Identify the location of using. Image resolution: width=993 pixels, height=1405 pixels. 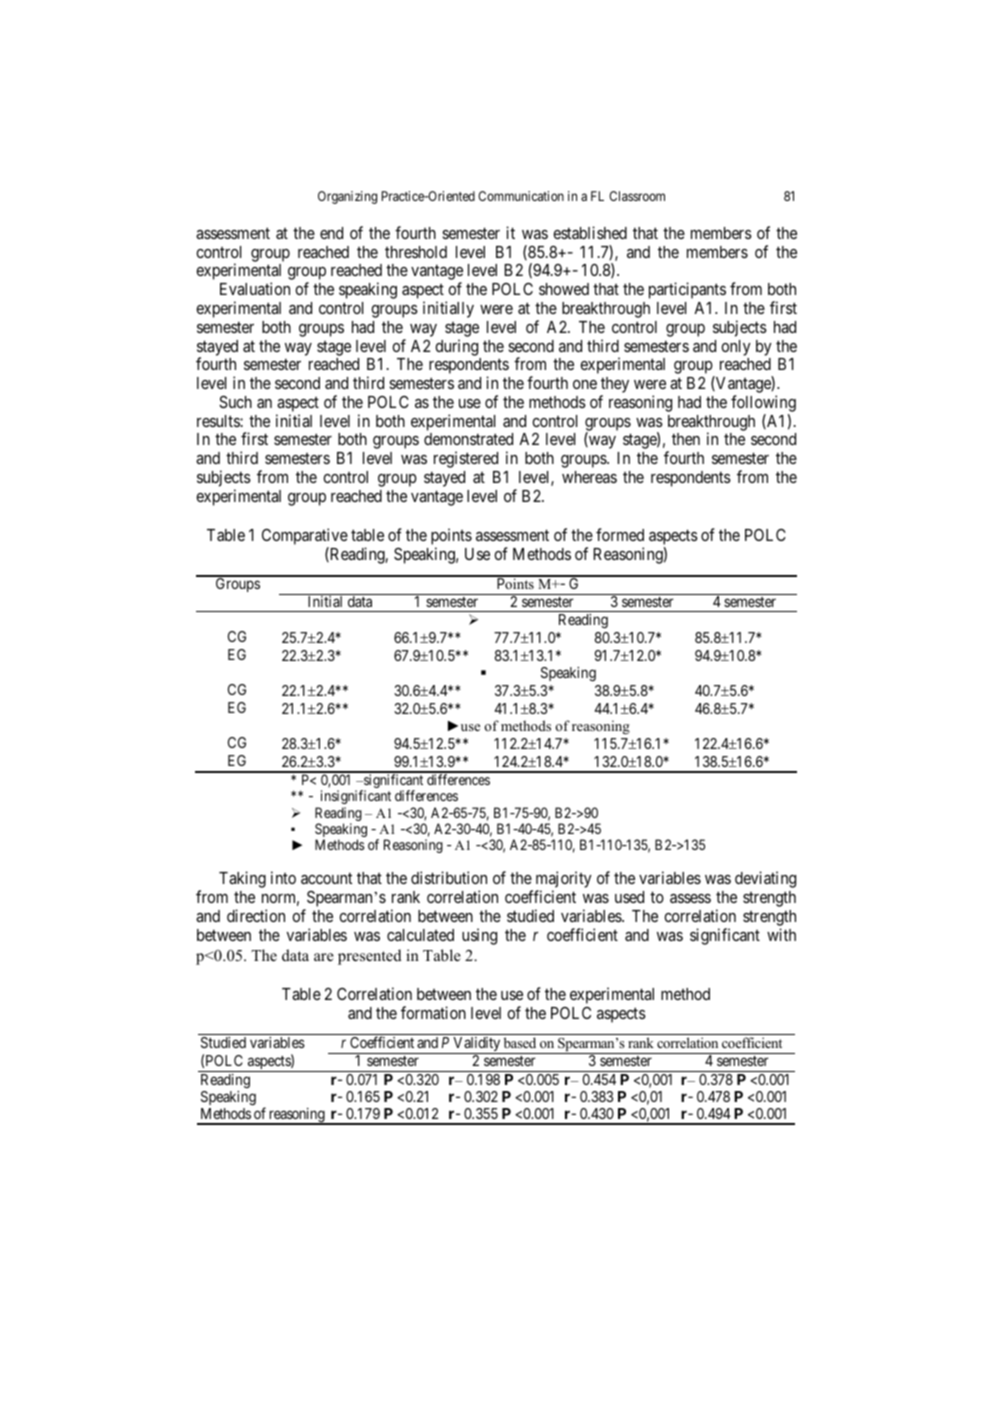
(479, 936).
